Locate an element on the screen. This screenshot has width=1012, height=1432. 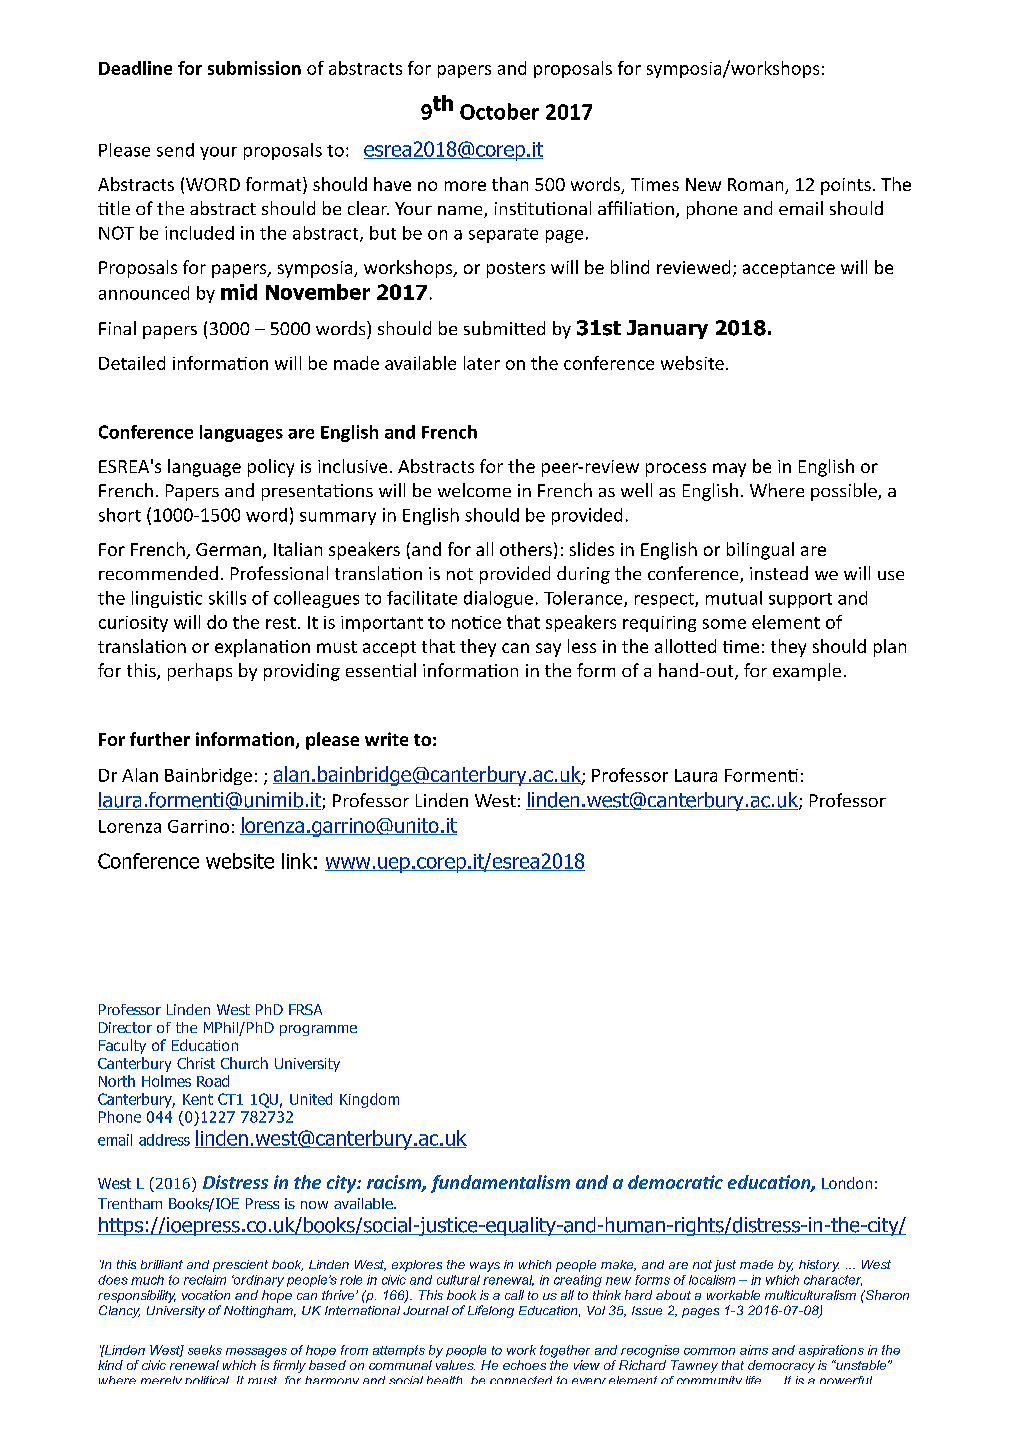
bilingual is located at coordinates (760, 551).
